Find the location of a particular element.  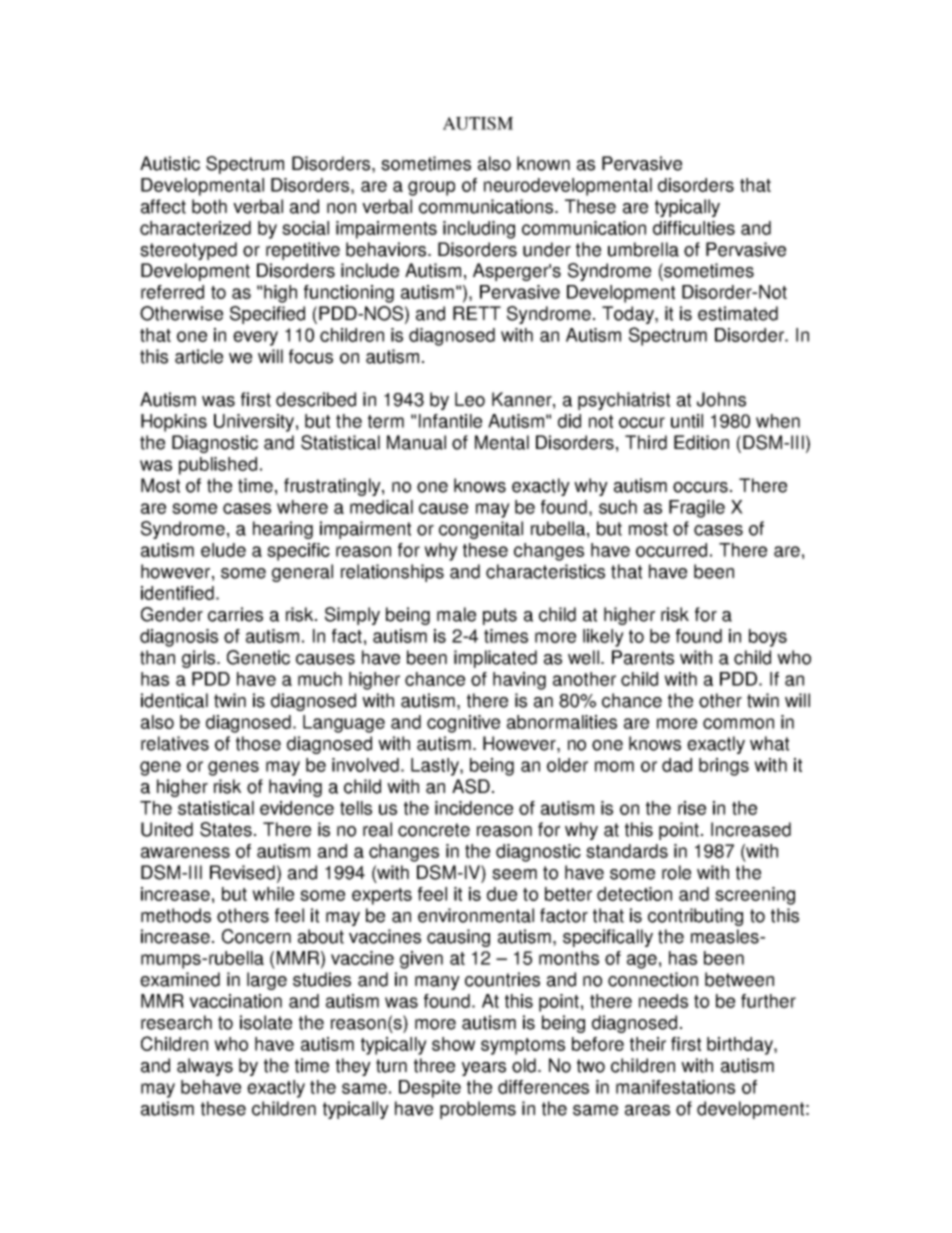

group is located at coordinates (431, 188).
